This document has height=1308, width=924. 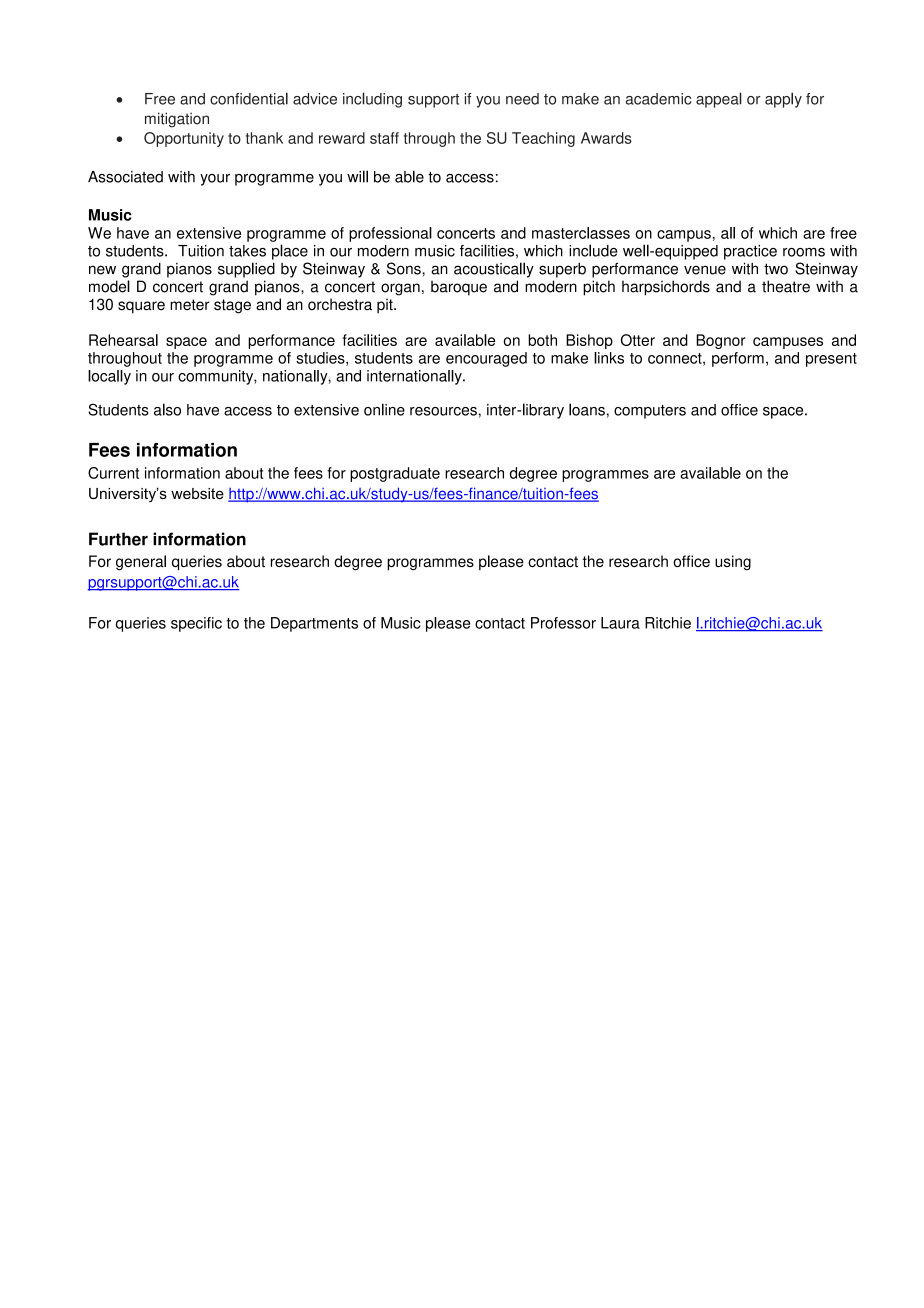 What do you see at coordinates (197, 493) in the document?
I see `website` at bounding box center [197, 493].
